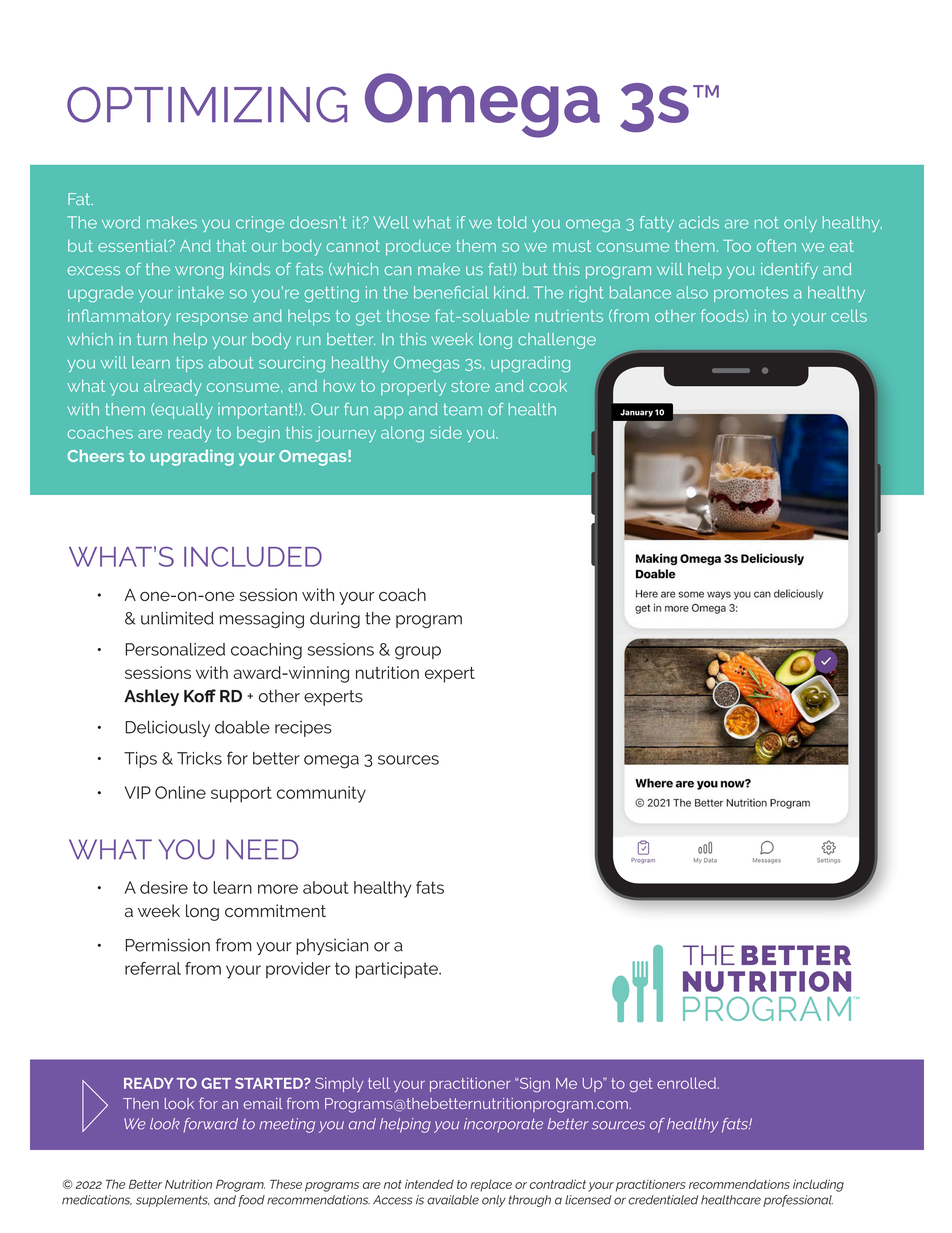 This screenshot has width=952, height=1233. What do you see at coordinates (548, 385) in the screenshot?
I see `cook` at bounding box center [548, 385].
